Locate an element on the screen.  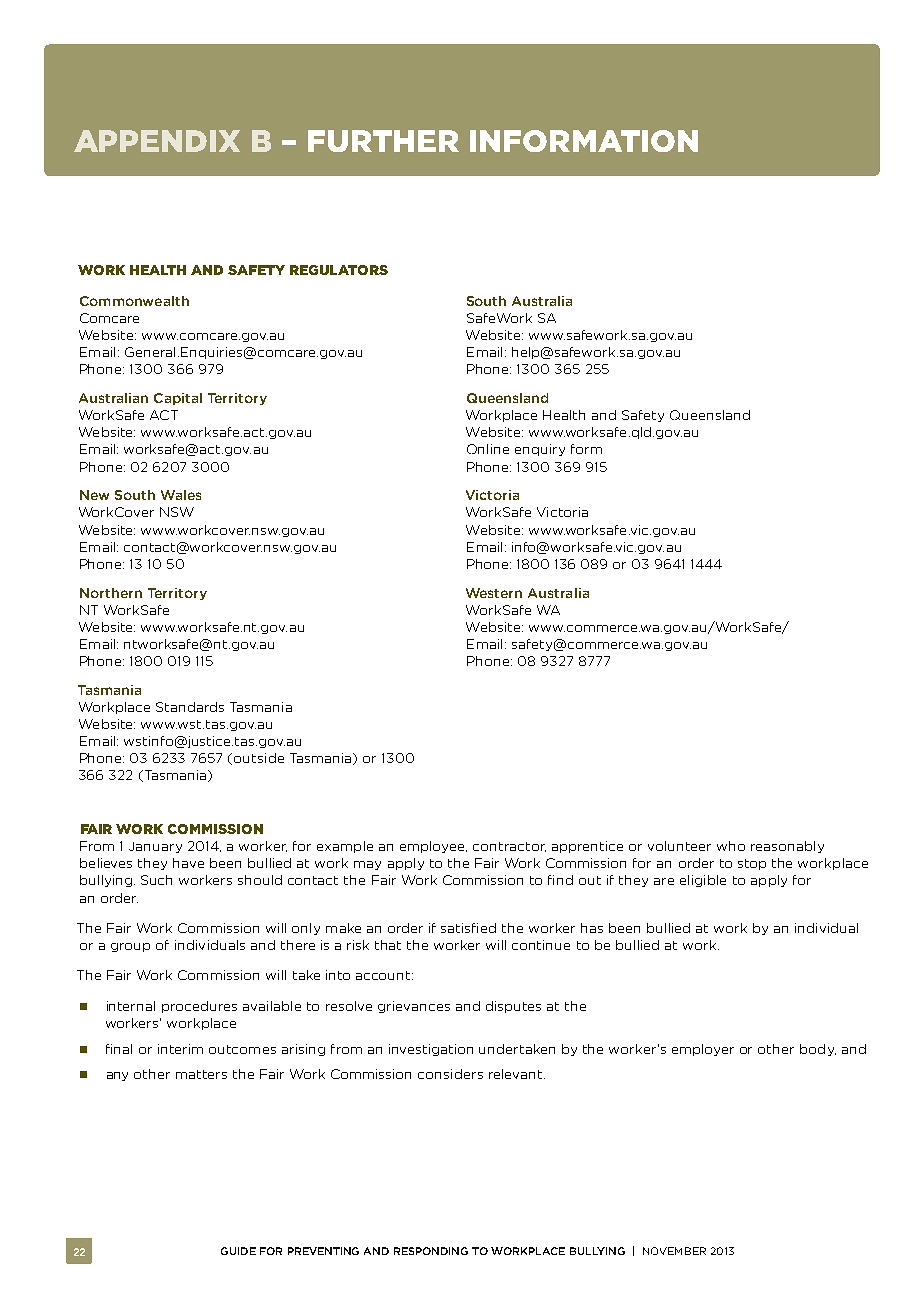
APPENDIX is located at coordinates (157, 141).
